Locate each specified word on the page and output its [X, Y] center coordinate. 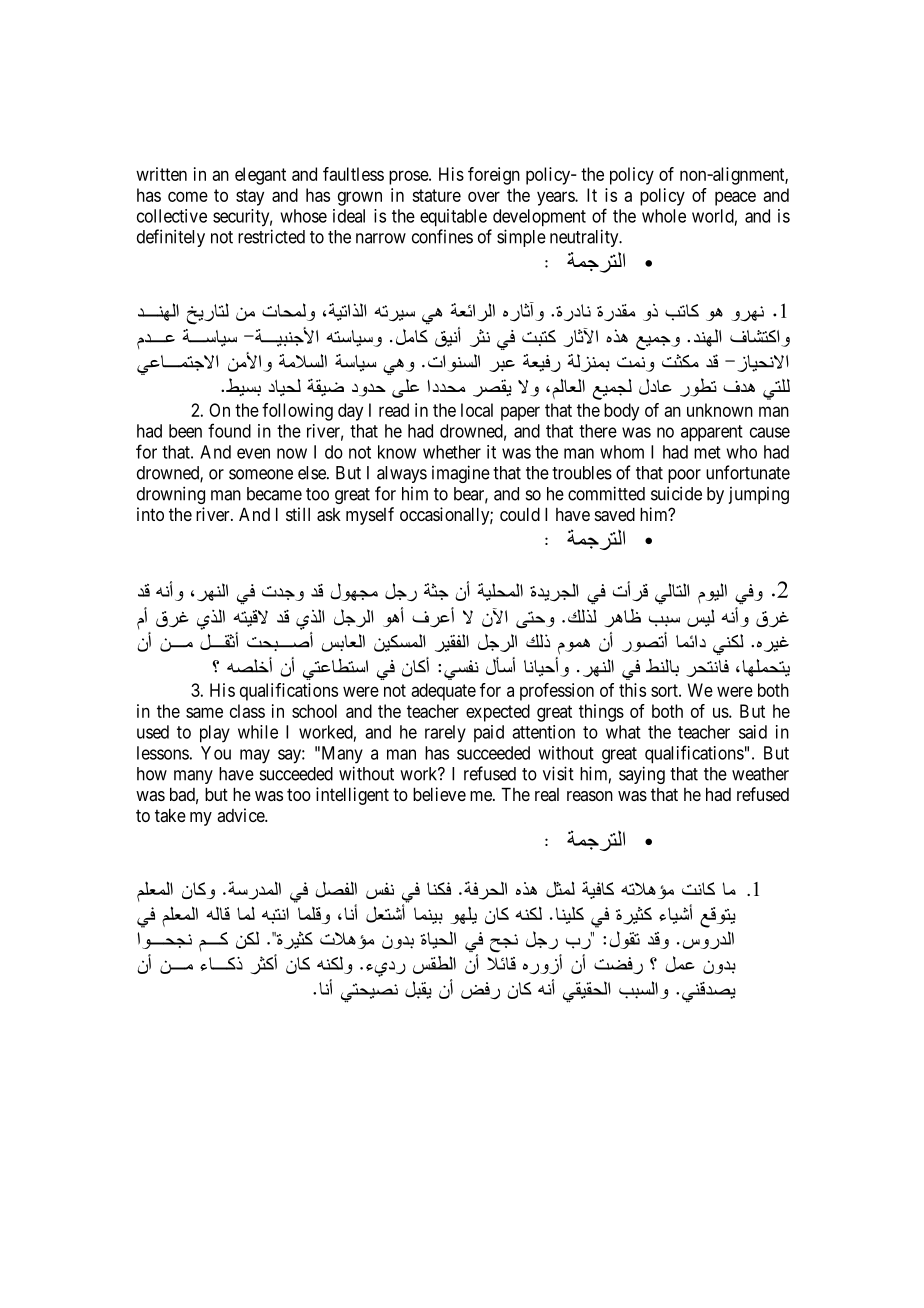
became [274, 494]
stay [250, 197]
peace [735, 198]
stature [436, 195]
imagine [461, 474]
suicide [676, 493]
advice [241, 815]
